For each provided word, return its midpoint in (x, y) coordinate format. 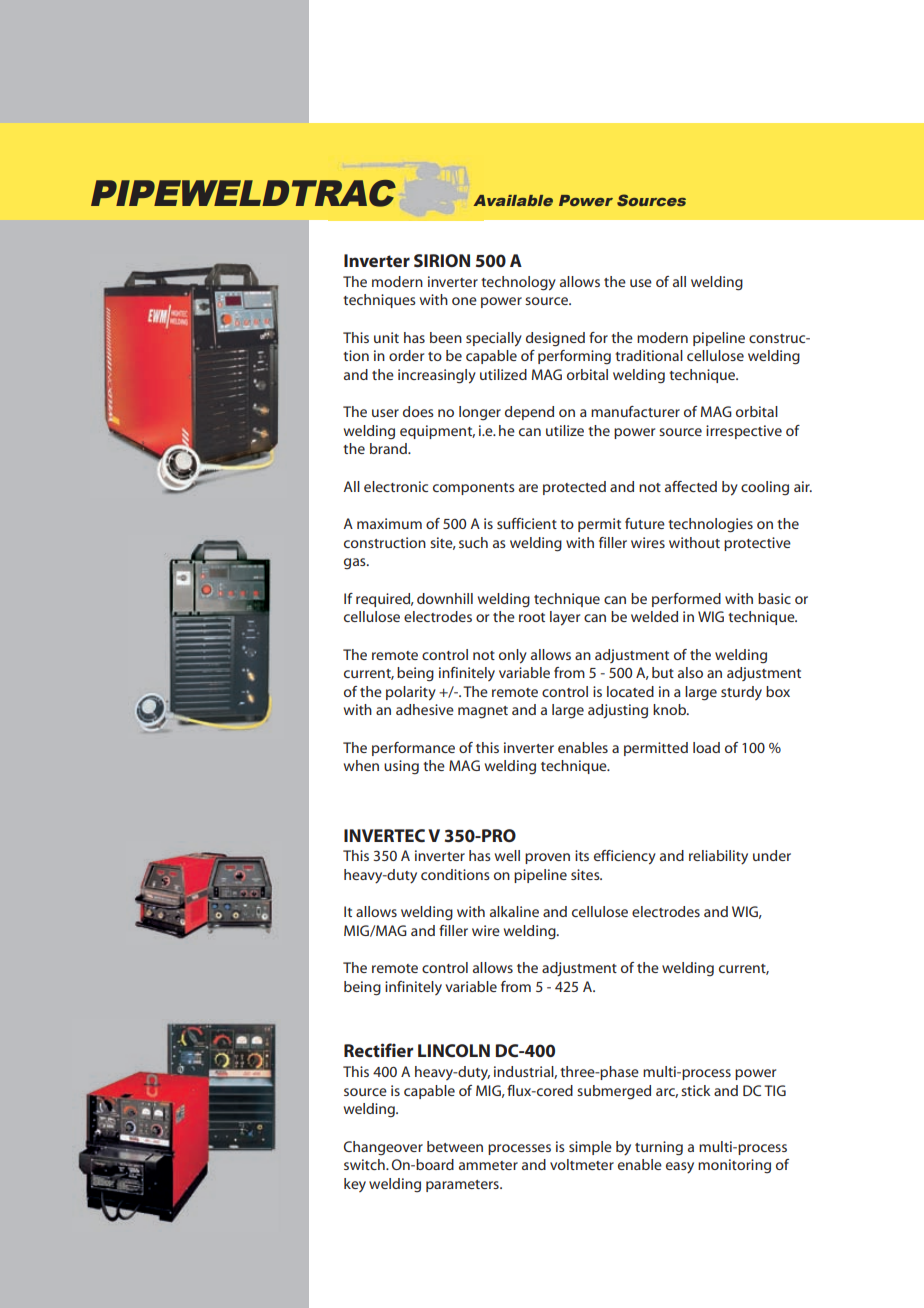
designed (555, 339)
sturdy (741, 693)
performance (413, 749)
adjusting (618, 711)
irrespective (744, 432)
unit (386, 337)
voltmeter (582, 1164)
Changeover (383, 1148)
